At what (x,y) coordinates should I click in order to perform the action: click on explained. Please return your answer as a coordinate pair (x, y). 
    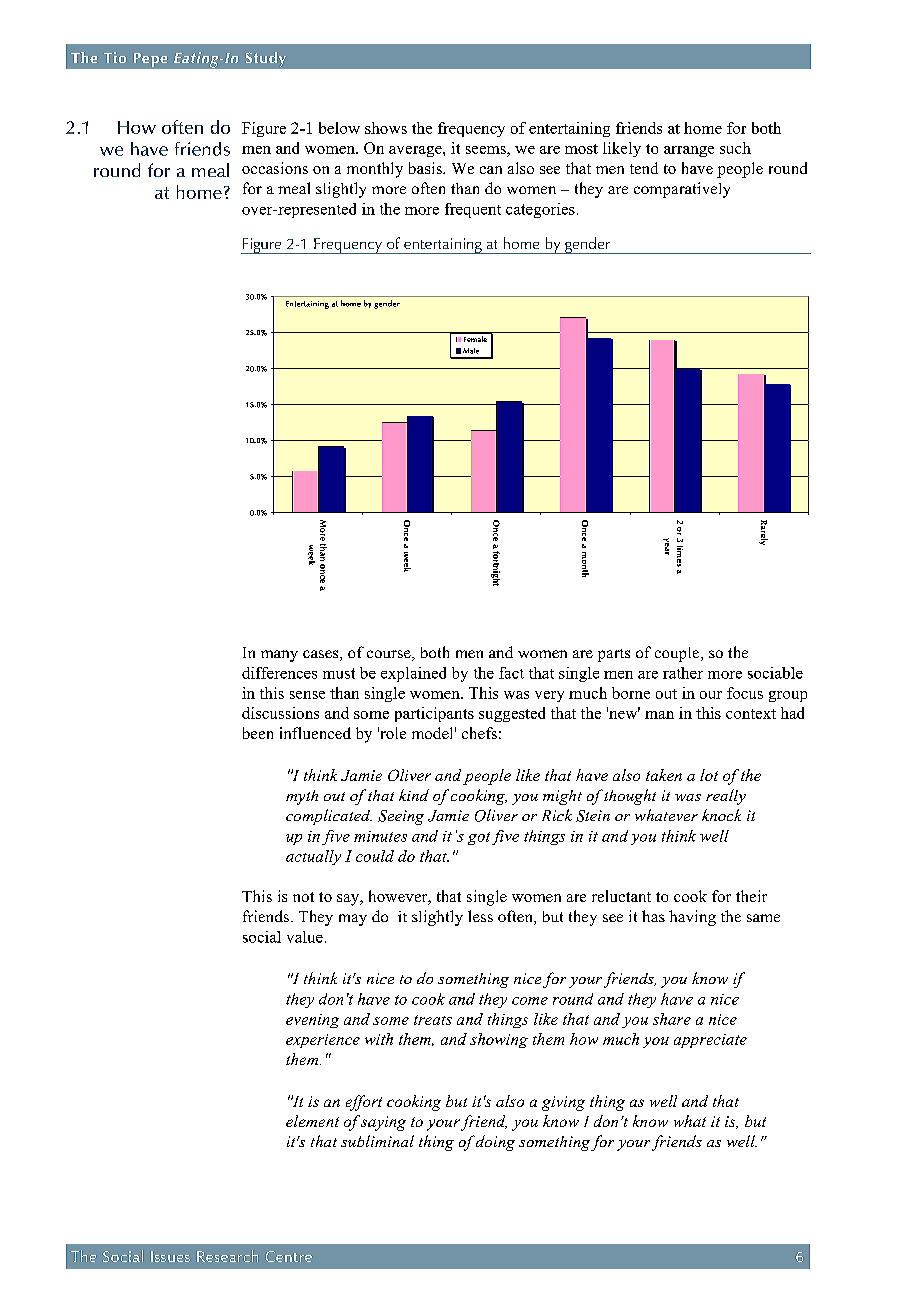
    Looking at the image, I should click on (413, 674).
